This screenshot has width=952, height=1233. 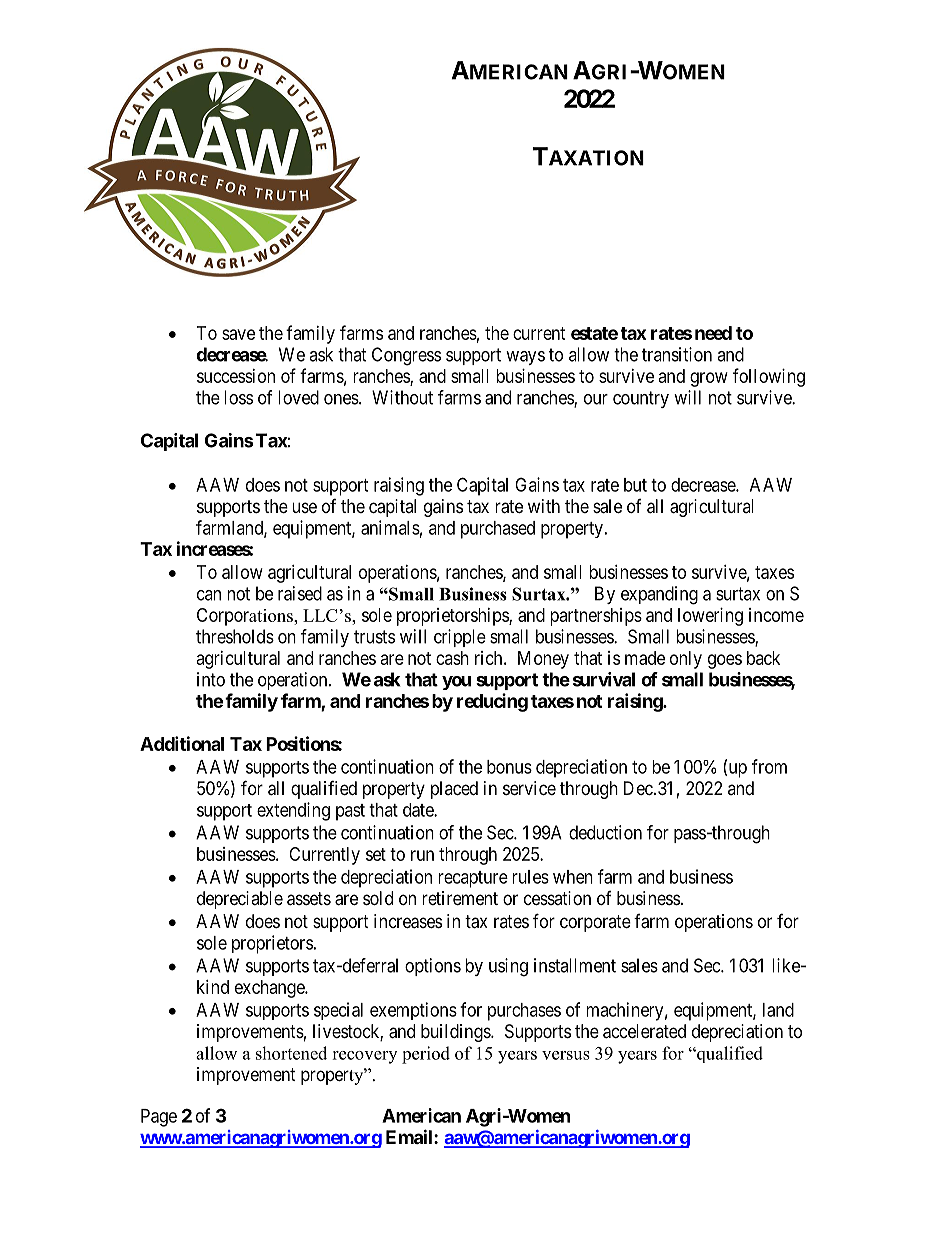 I want to click on options, so click(x=433, y=967).
